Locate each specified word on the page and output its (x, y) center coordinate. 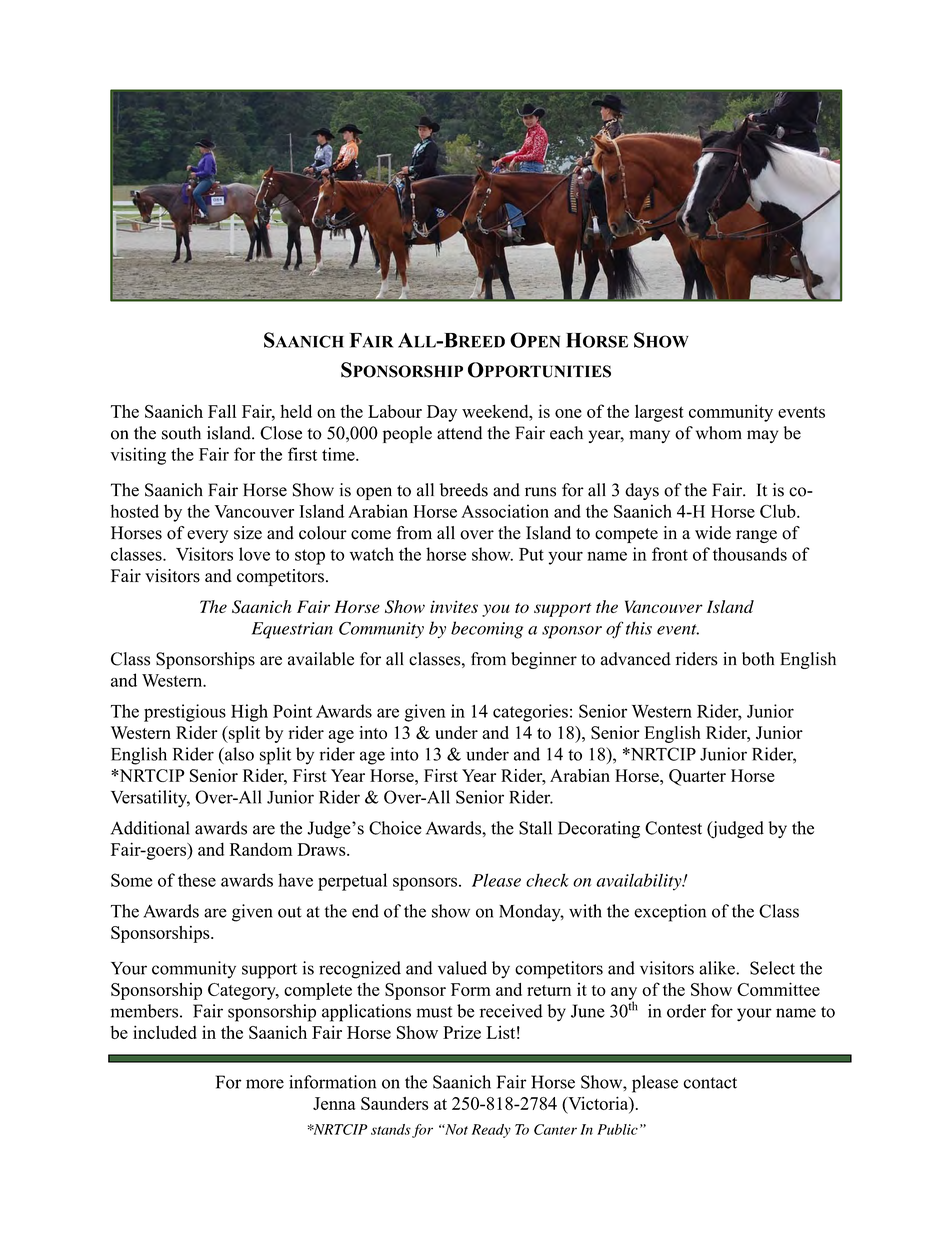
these (197, 880)
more (265, 1084)
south (181, 433)
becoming (487, 630)
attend (459, 433)
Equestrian (292, 630)
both (758, 659)
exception (670, 913)
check (547, 880)
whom (719, 433)
